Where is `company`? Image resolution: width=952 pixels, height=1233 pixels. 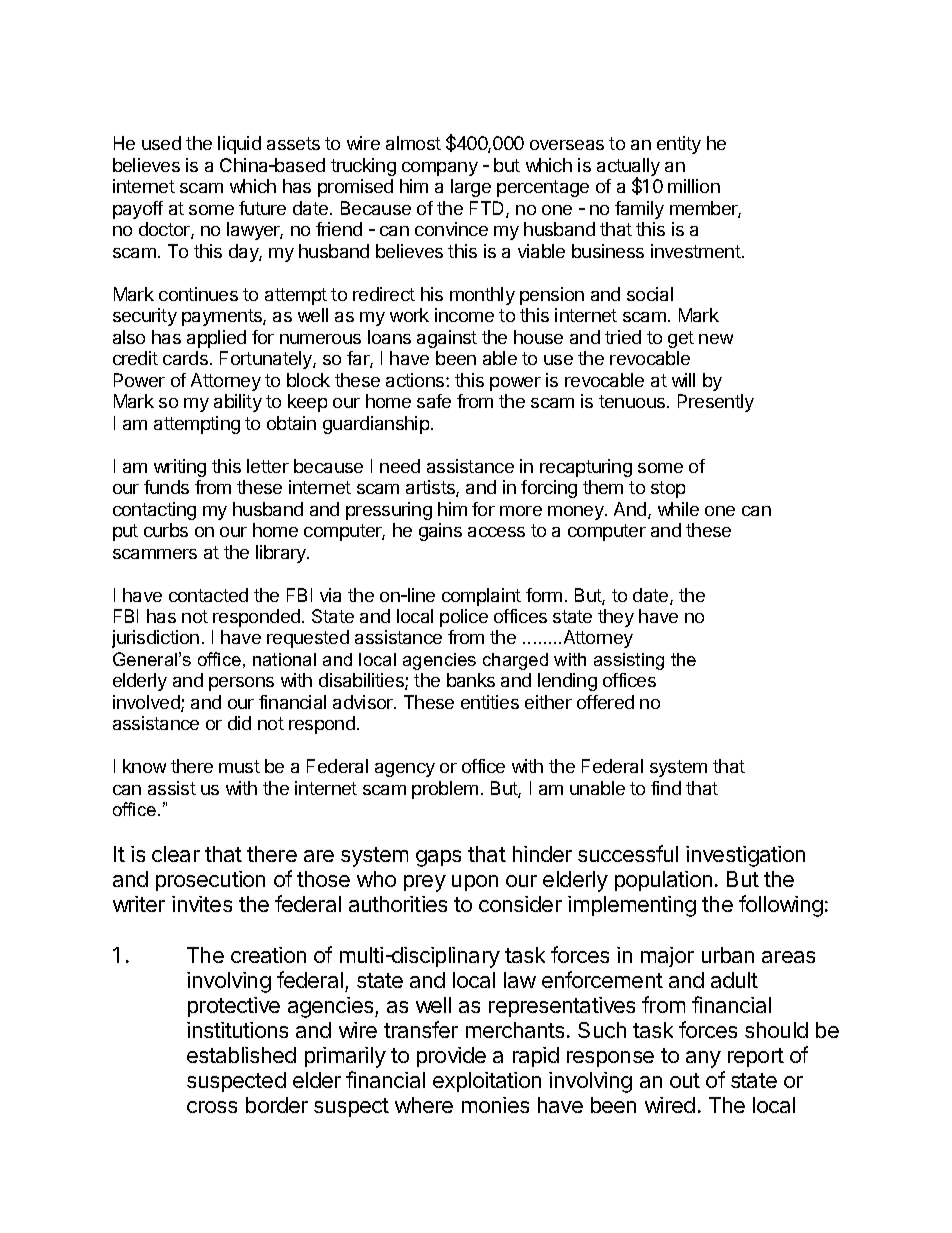
company is located at coordinates (440, 169).
